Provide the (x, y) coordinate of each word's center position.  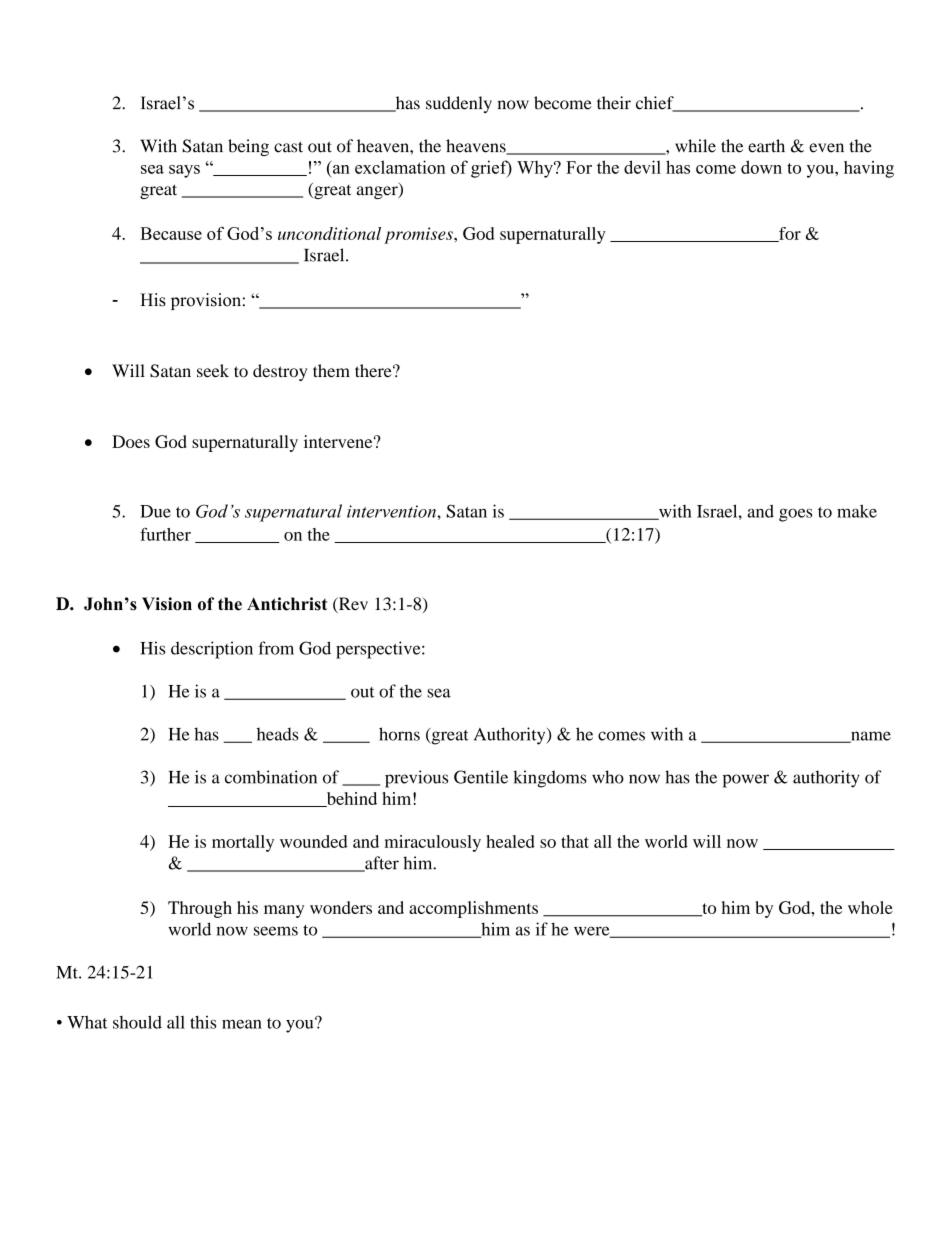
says (184, 171)
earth (766, 146)
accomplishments (473, 909)
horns (399, 734)
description (212, 650)
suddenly (459, 104)
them (331, 370)
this (203, 1022)
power (746, 781)
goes (795, 515)
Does (131, 441)
